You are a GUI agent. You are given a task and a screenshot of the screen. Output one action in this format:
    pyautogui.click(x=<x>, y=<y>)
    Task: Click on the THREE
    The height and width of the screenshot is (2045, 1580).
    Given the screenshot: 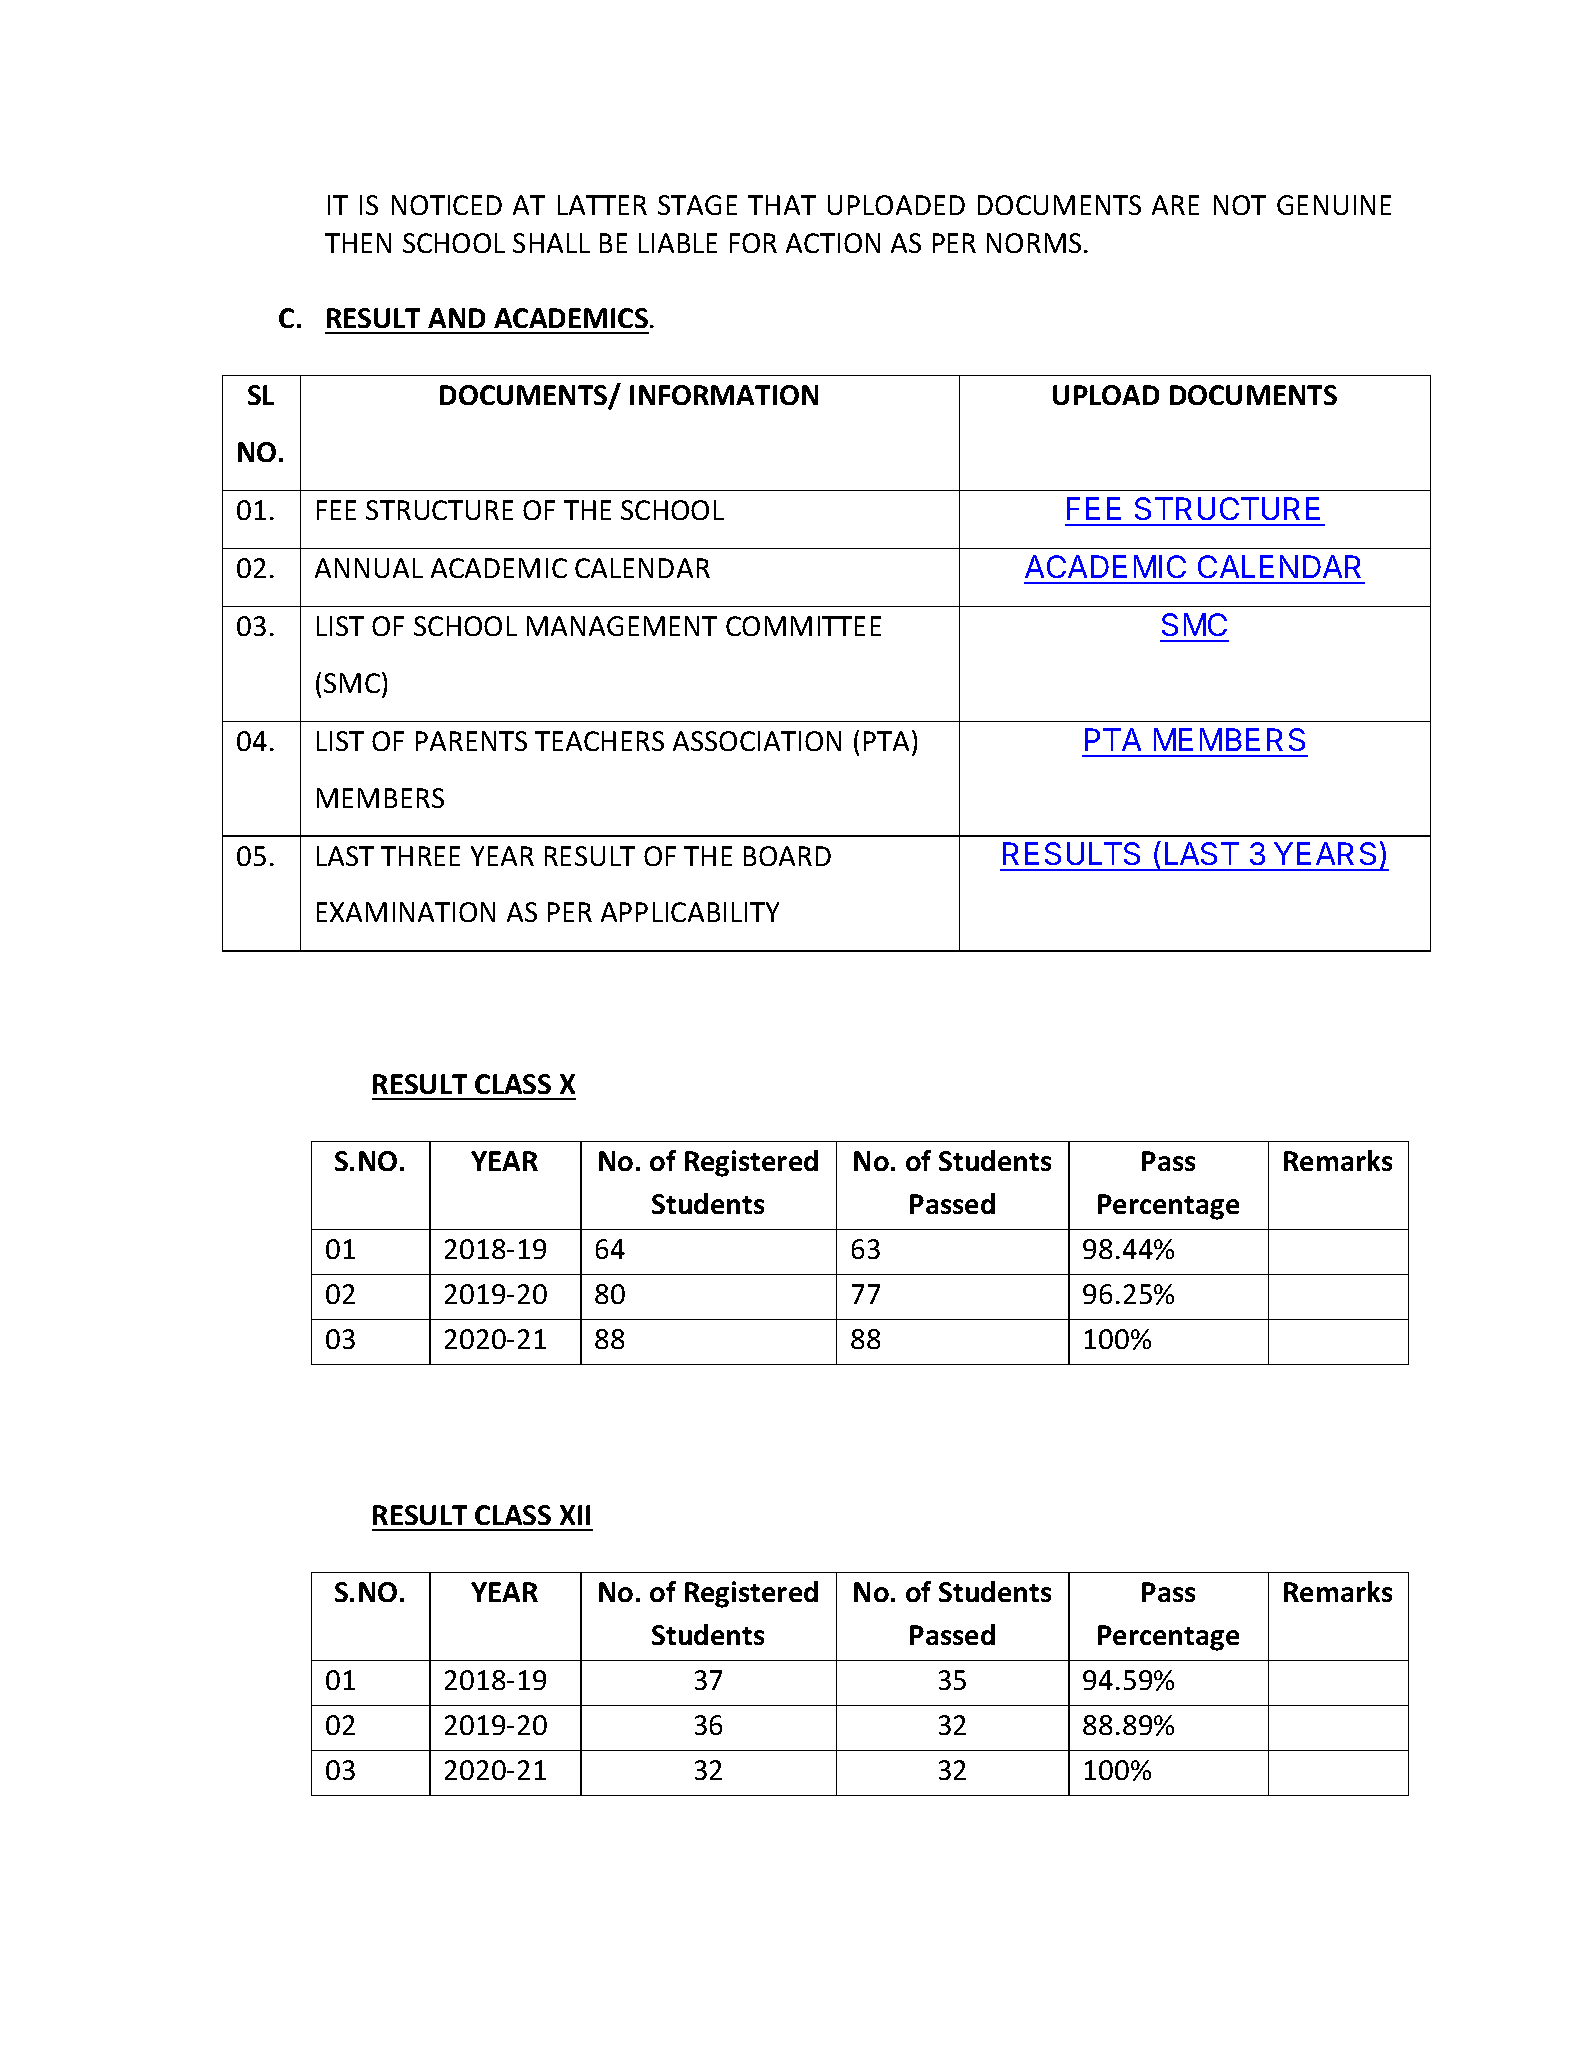 What is the action you would take?
    pyautogui.click(x=420, y=856)
